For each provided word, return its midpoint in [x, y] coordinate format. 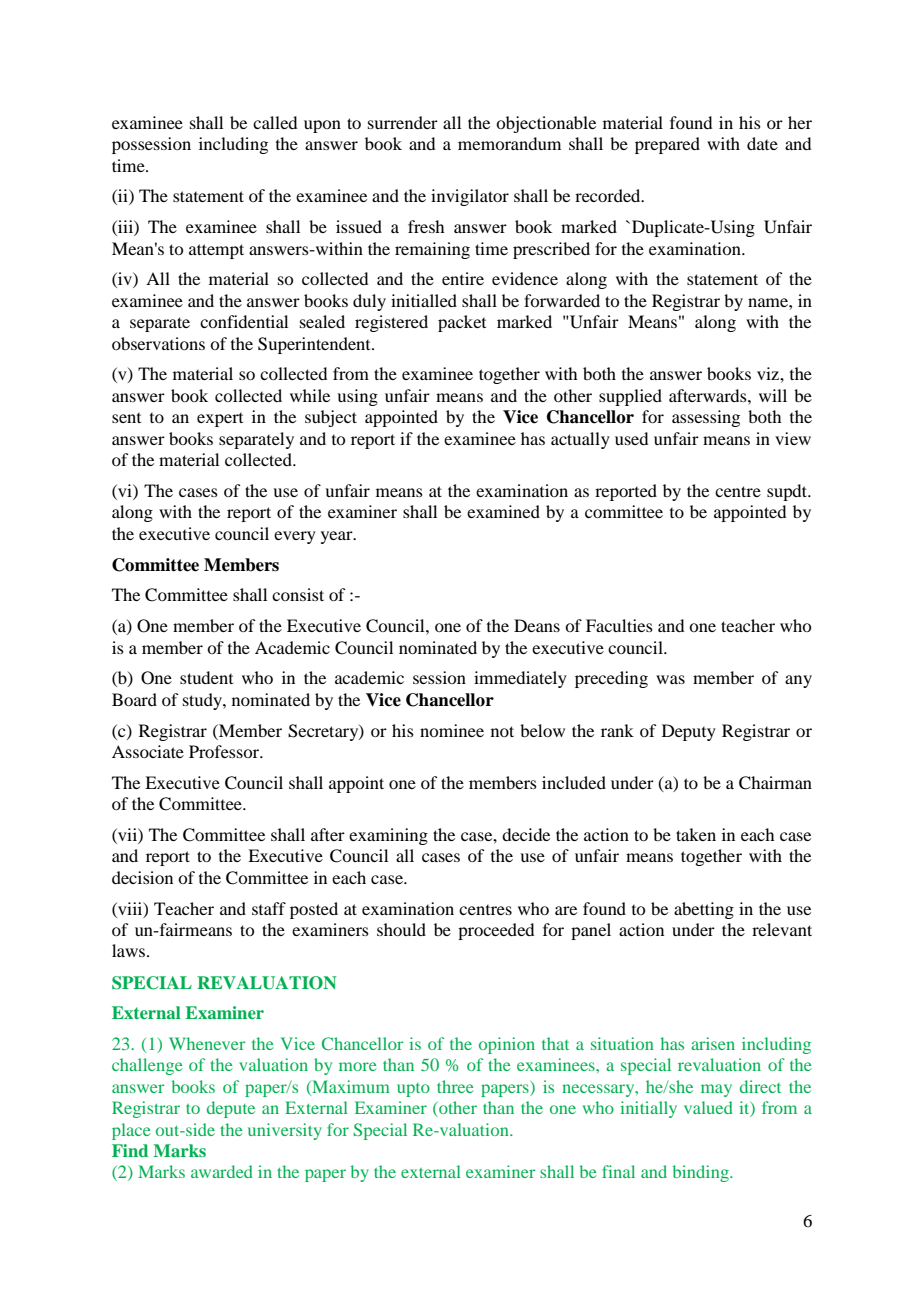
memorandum [509, 143]
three [455, 1086]
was [670, 679]
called [275, 122]
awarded [222, 1171]
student [206, 677]
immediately [520, 679]
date [762, 143]
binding [702, 1173]
